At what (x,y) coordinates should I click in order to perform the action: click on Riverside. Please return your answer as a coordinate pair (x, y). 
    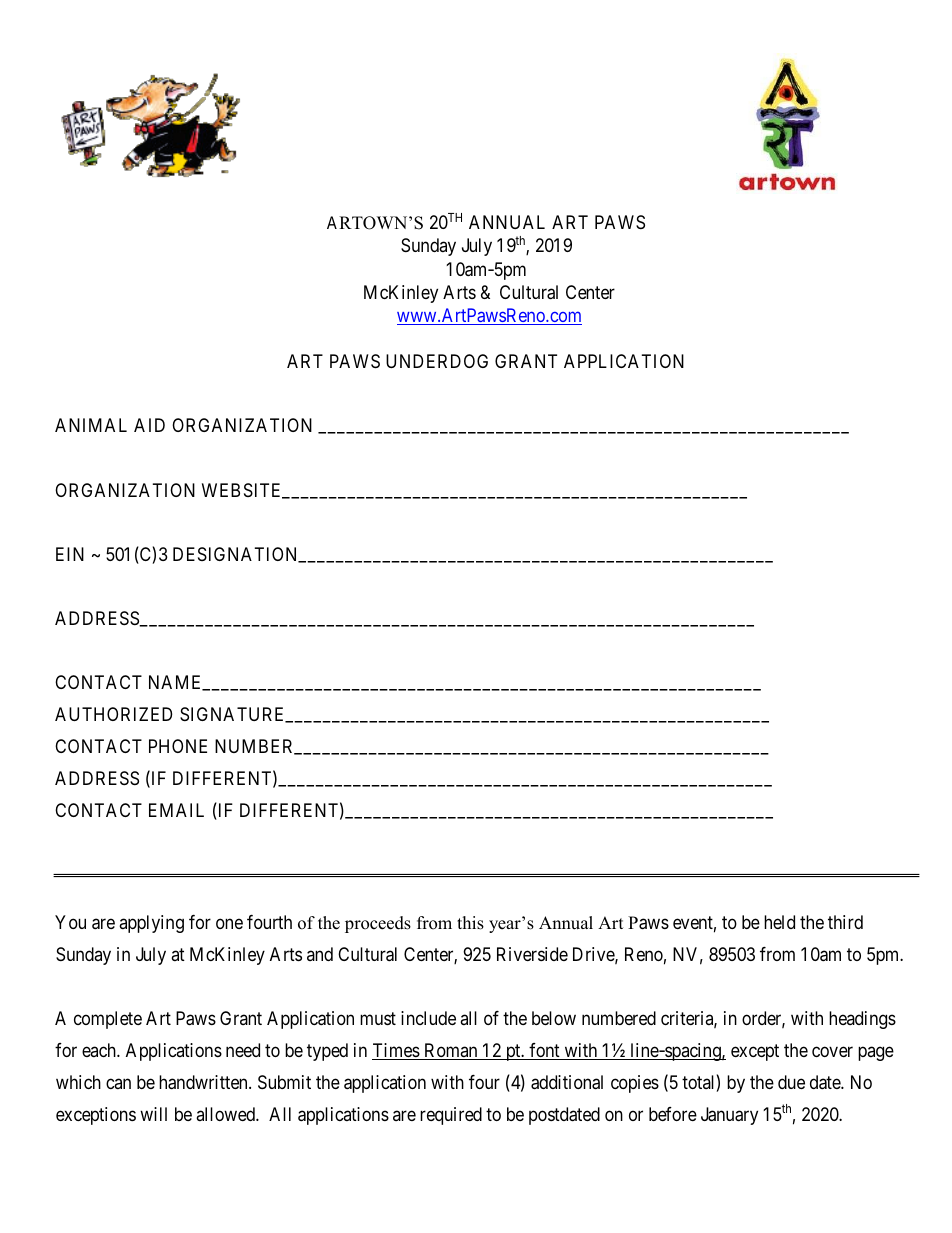
    Looking at the image, I should click on (532, 954).
